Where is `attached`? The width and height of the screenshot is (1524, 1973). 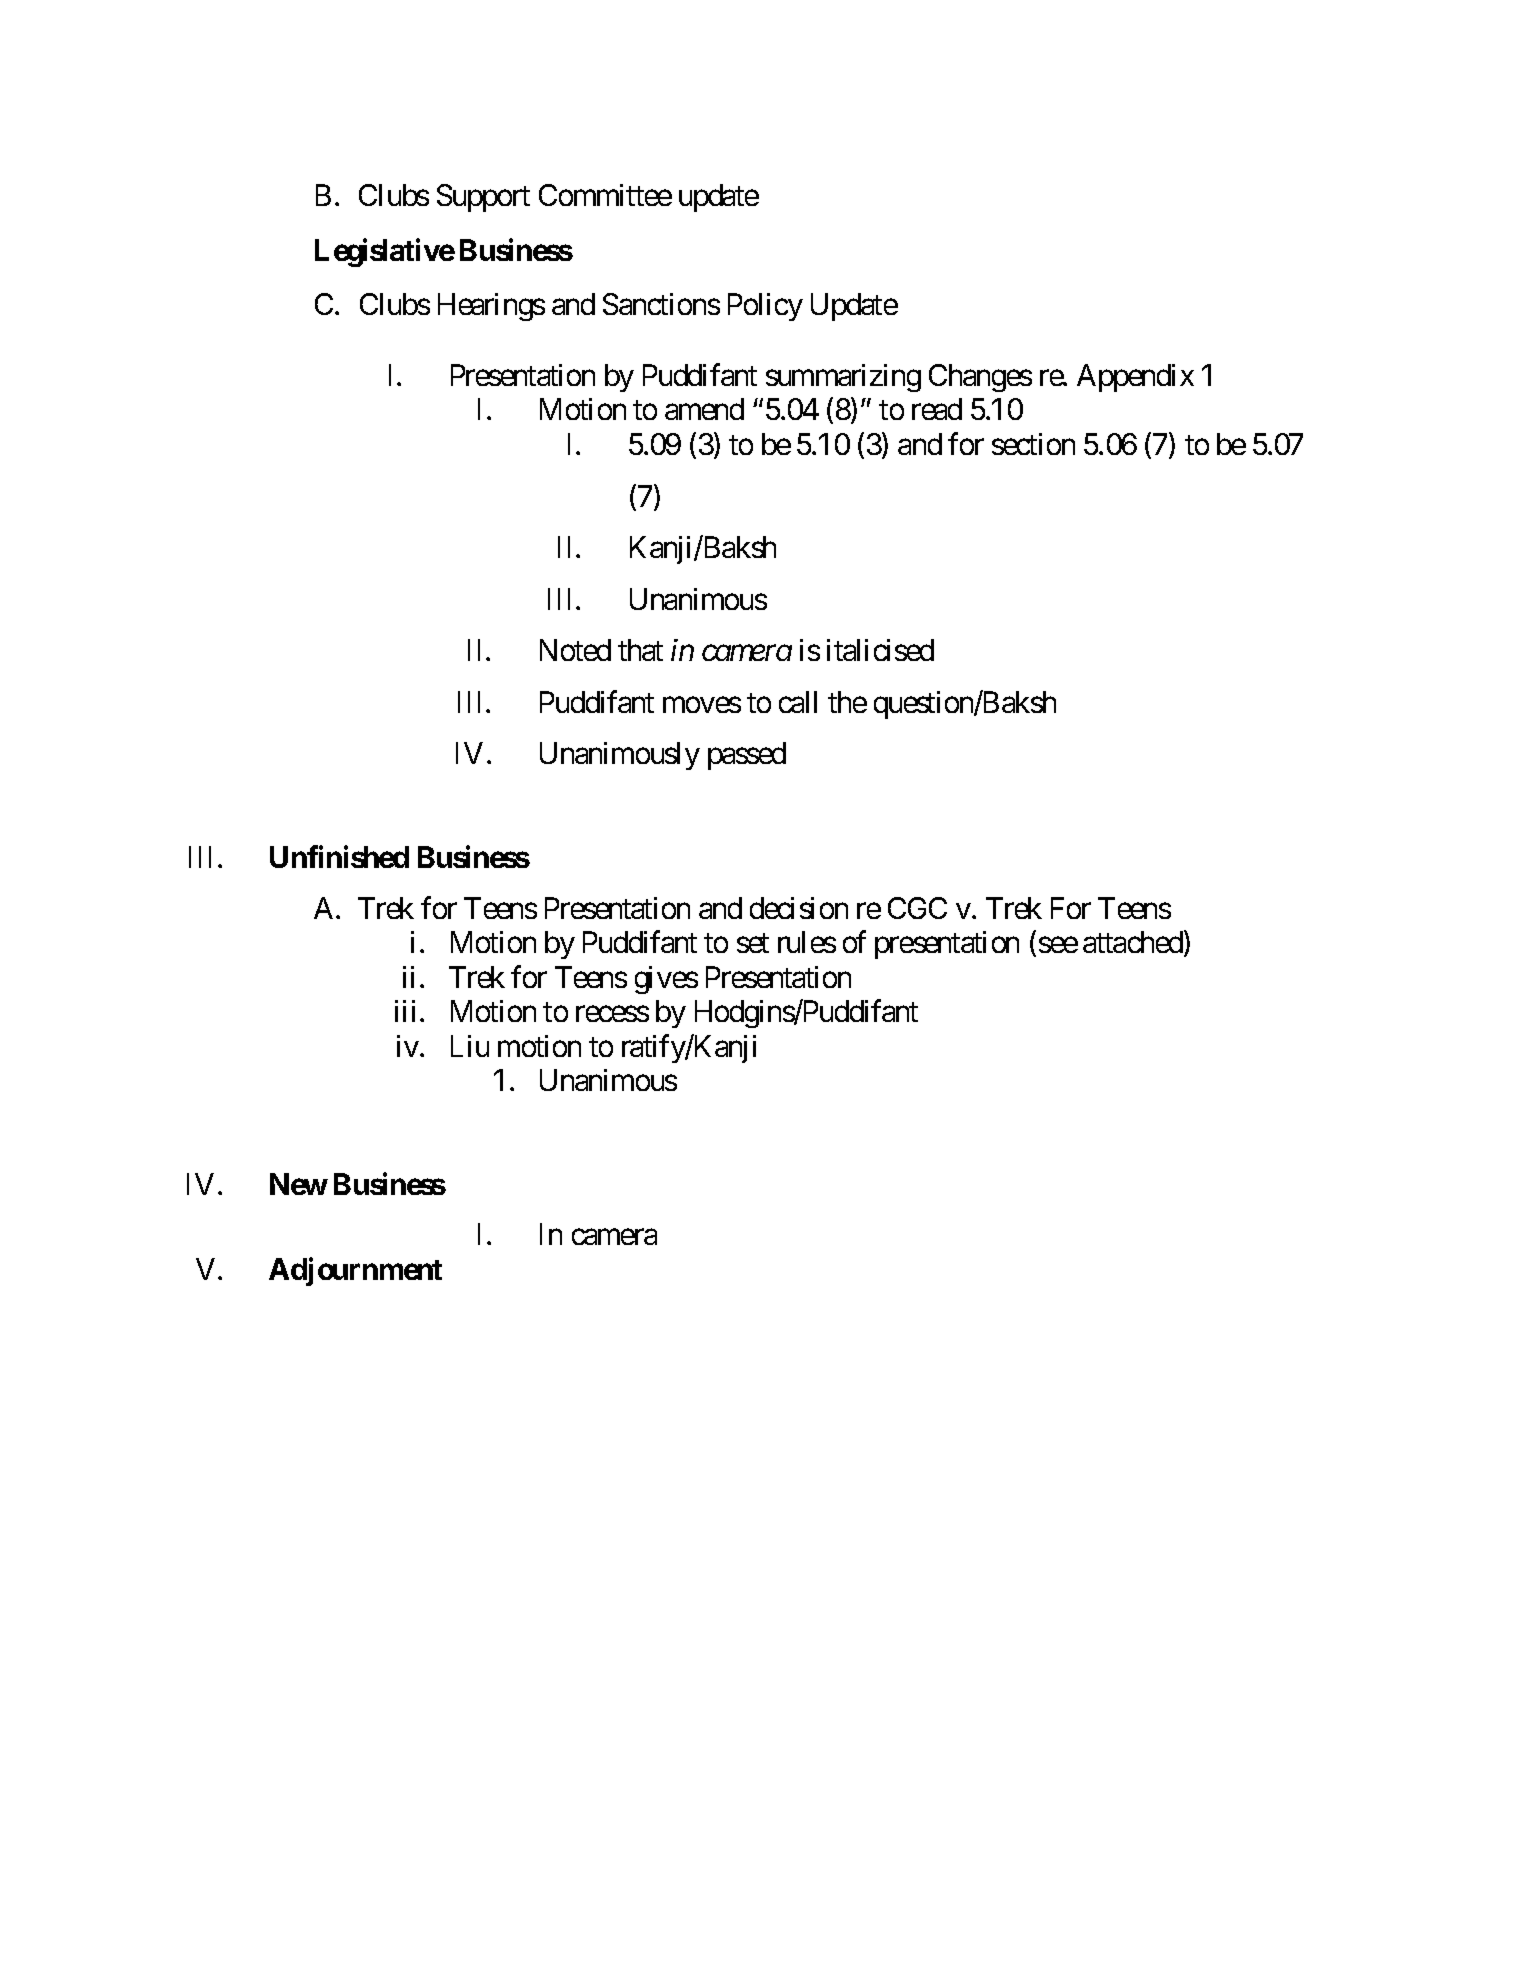
attached is located at coordinates (1134, 944).
